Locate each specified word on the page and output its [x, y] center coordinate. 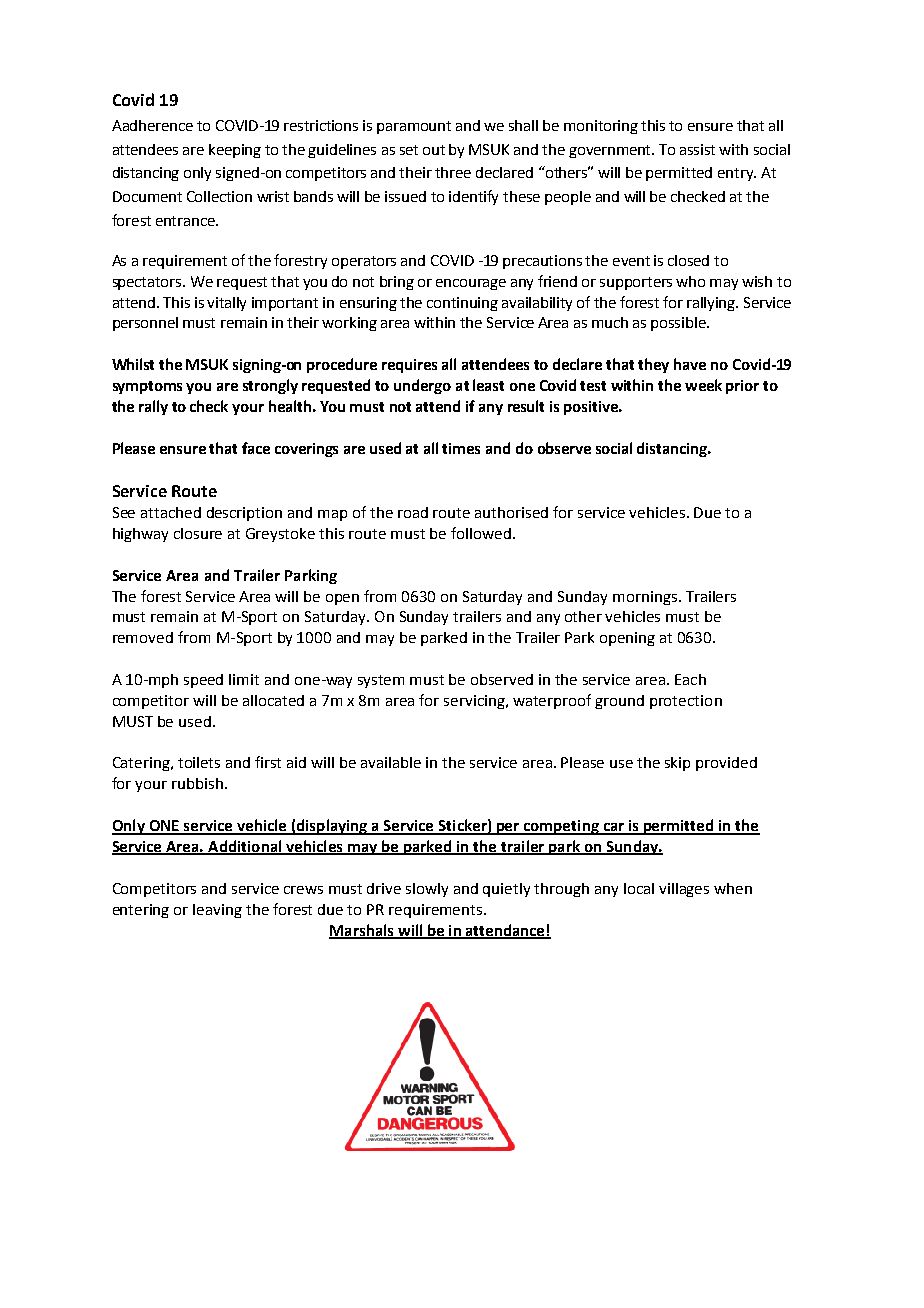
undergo [422, 386]
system [381, 681]
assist [697, 149]
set [409, 150]
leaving [217, 911]
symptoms [147, 387]
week [703, 385]
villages [684, 890]
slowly [427, 890]
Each [690, 679]
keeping [235, 151]
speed [203, 681]
